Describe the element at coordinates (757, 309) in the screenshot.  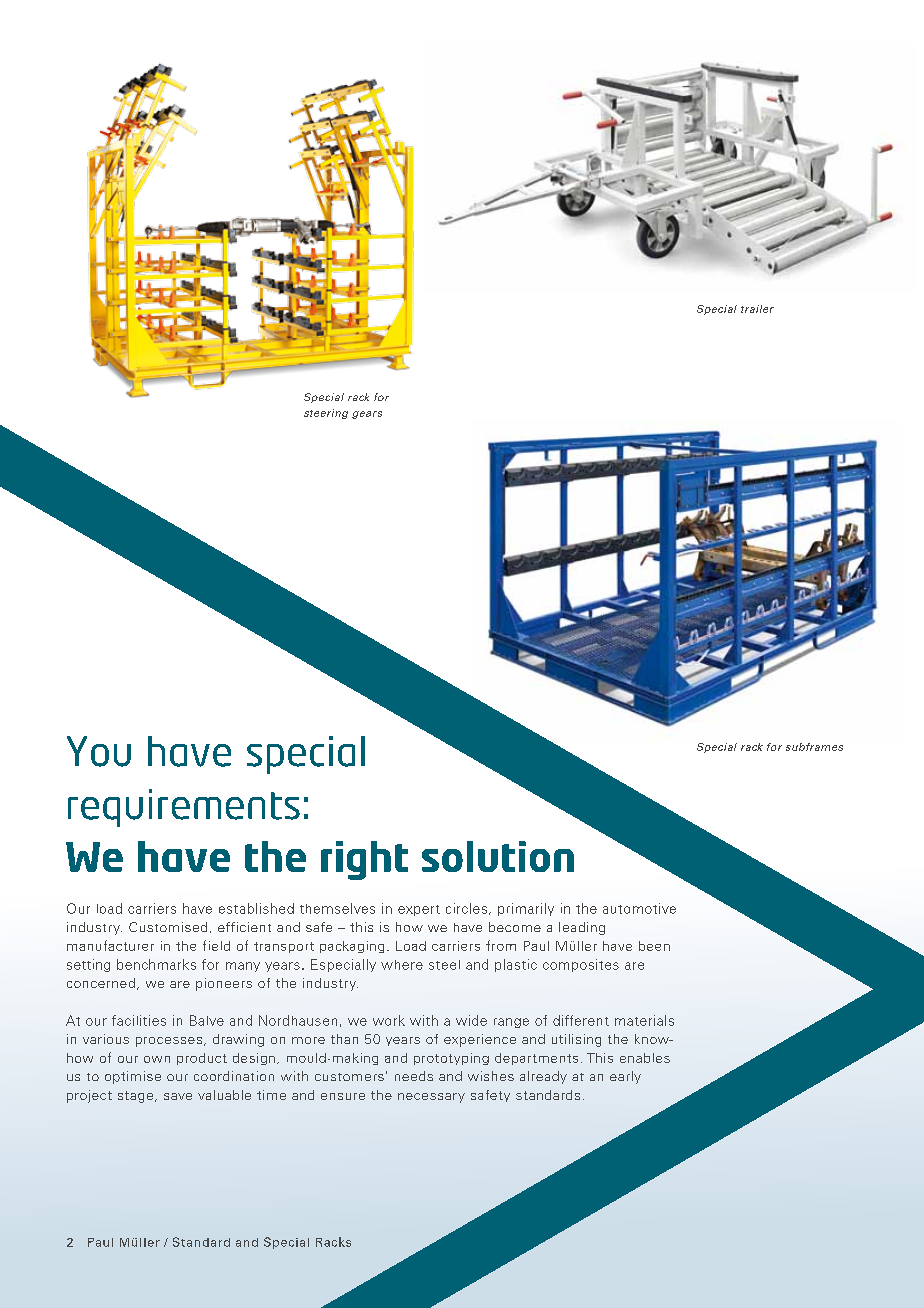
I see `trailer` at that location.
